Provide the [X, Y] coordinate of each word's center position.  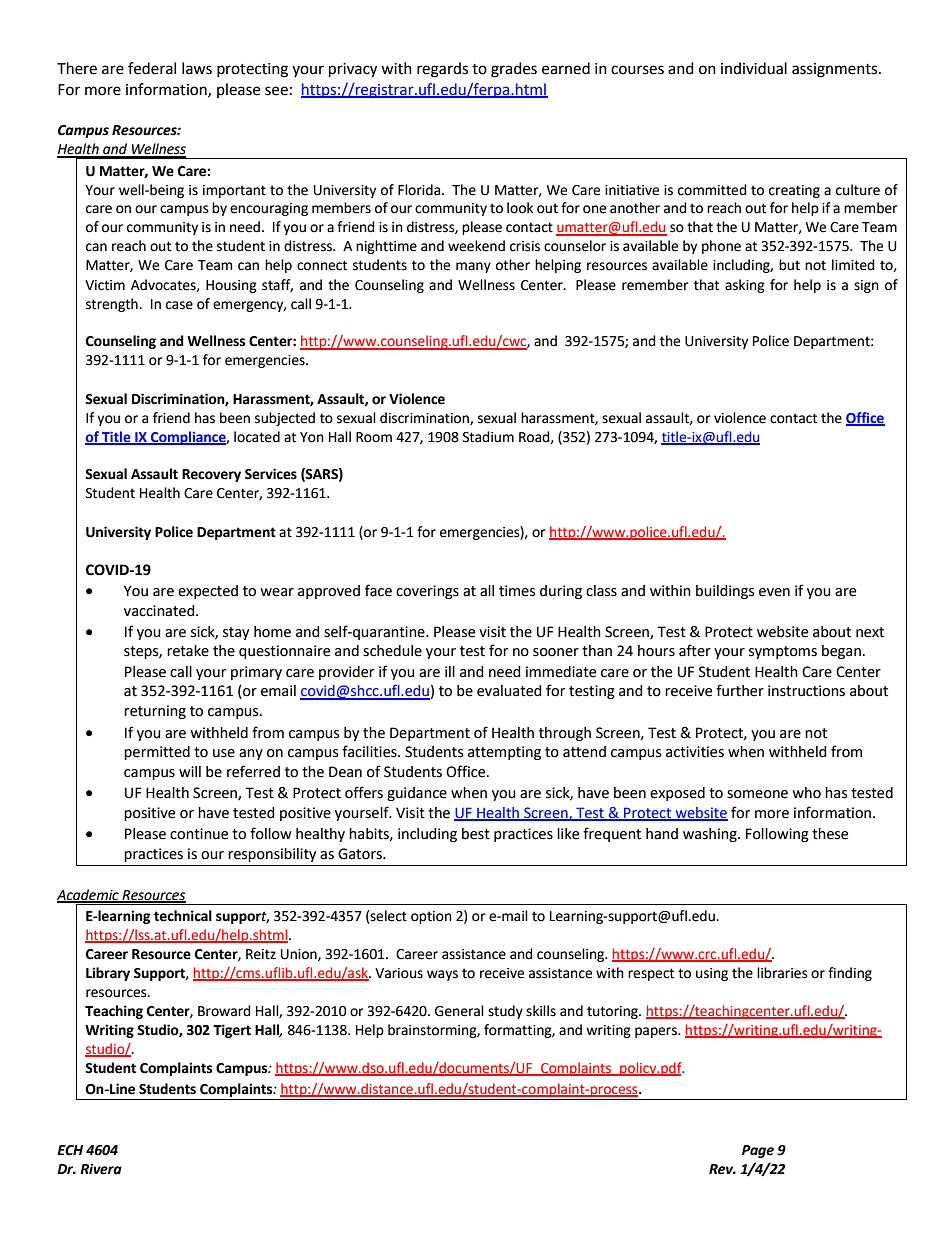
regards [442, 70]
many [473, 267]
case [179, 305]
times [517, 591]
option [431, 917]
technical [183, 916]
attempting [504, 753]
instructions [806, 691]
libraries [782, 973]
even [774, 592]
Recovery [211, 475]
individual [754, 68]
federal [152, 68]
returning [155, 712]
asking [745, 286]
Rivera [101, 1169]
